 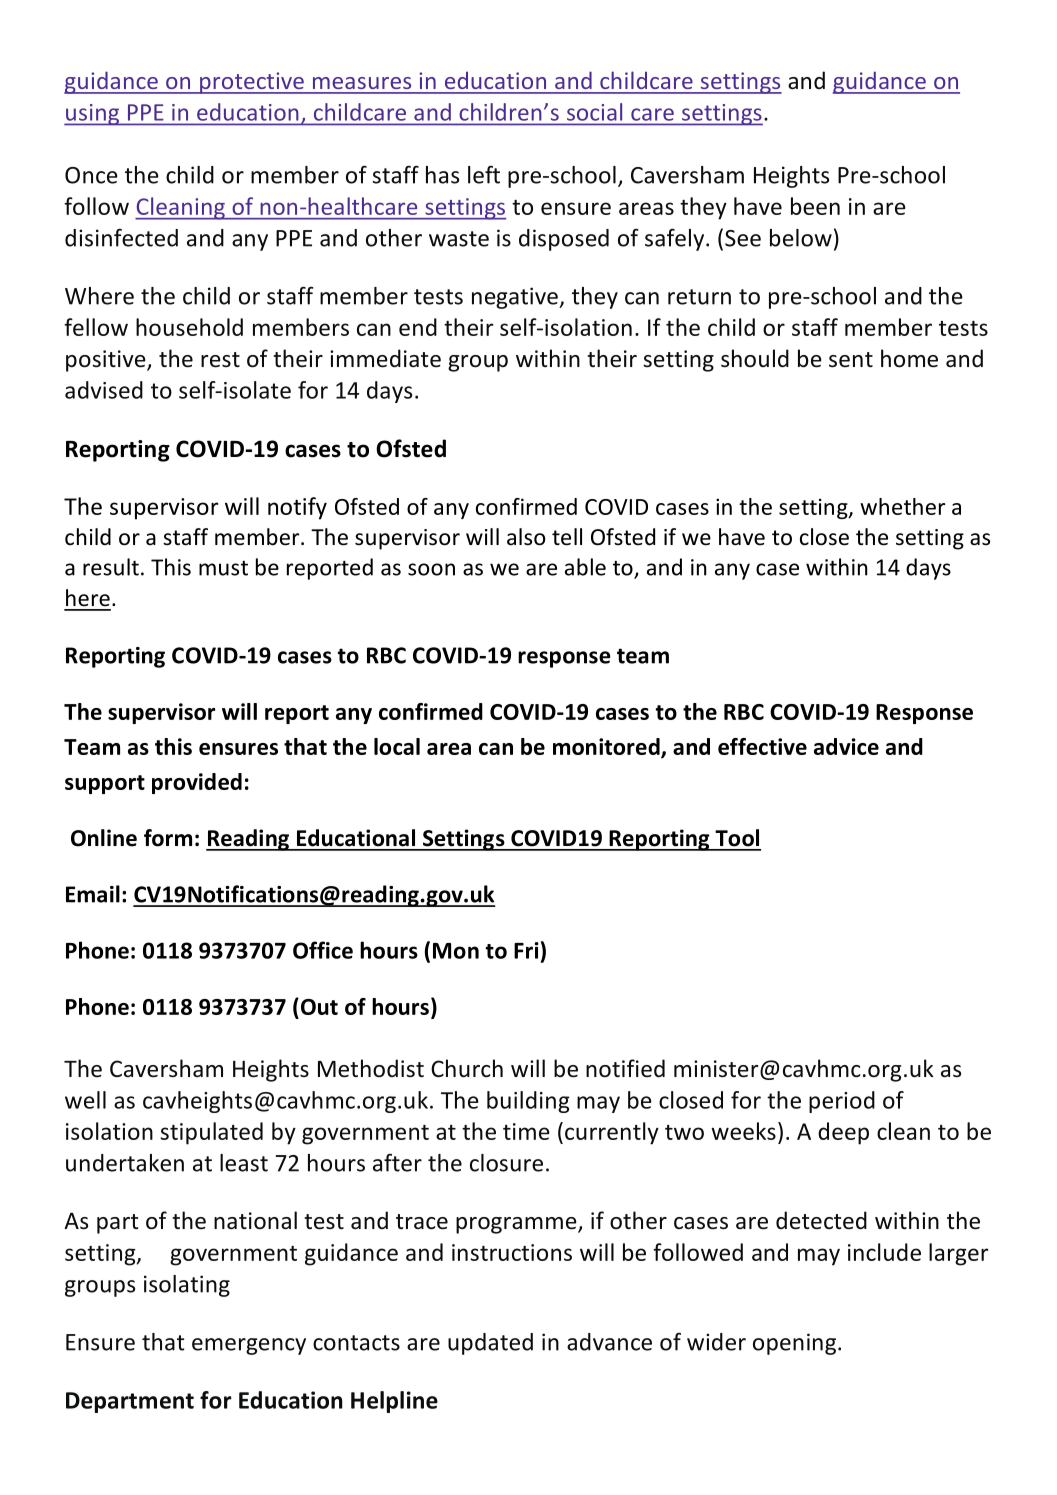 What do you see at coordinates (594, 112) in the screenshot?
I see `social` at bounding box center [594, 112].
